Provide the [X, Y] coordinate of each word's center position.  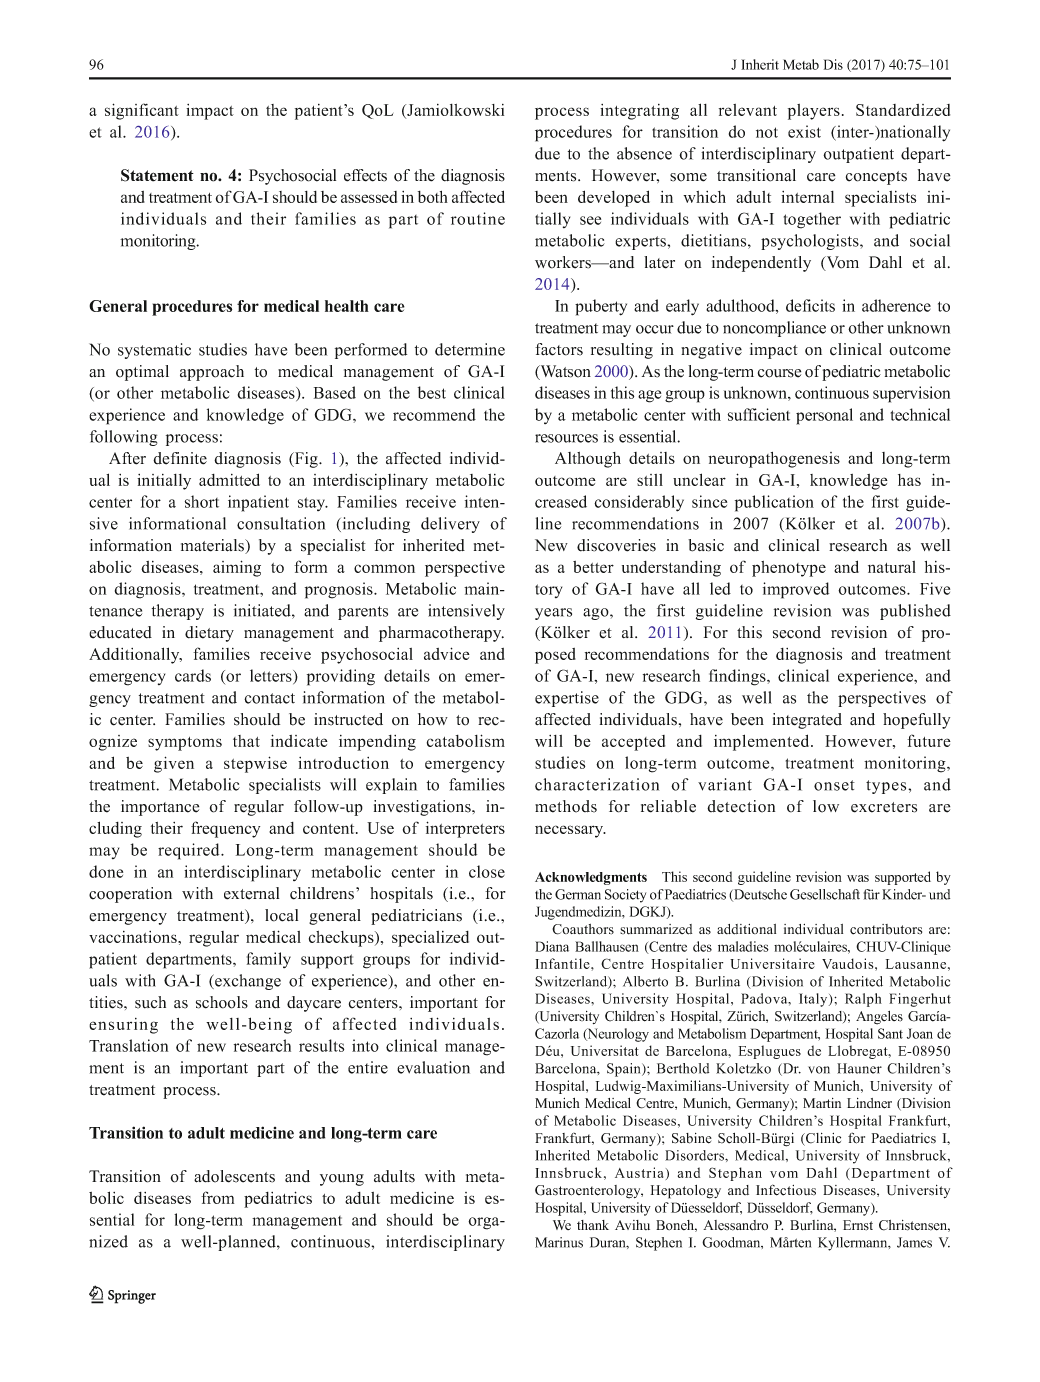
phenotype [789, 569]
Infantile [563, 963]
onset [834, 785]
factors [559, 349]
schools [222, 1002]
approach [212, 373]
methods [566, 806]
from [217, 1197]
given [174, 764]
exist [804, 131]
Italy [814, 1000]
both [433, 197]
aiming [237, 568]
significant [142, 111]
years [553, 614]
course [779, 373]
